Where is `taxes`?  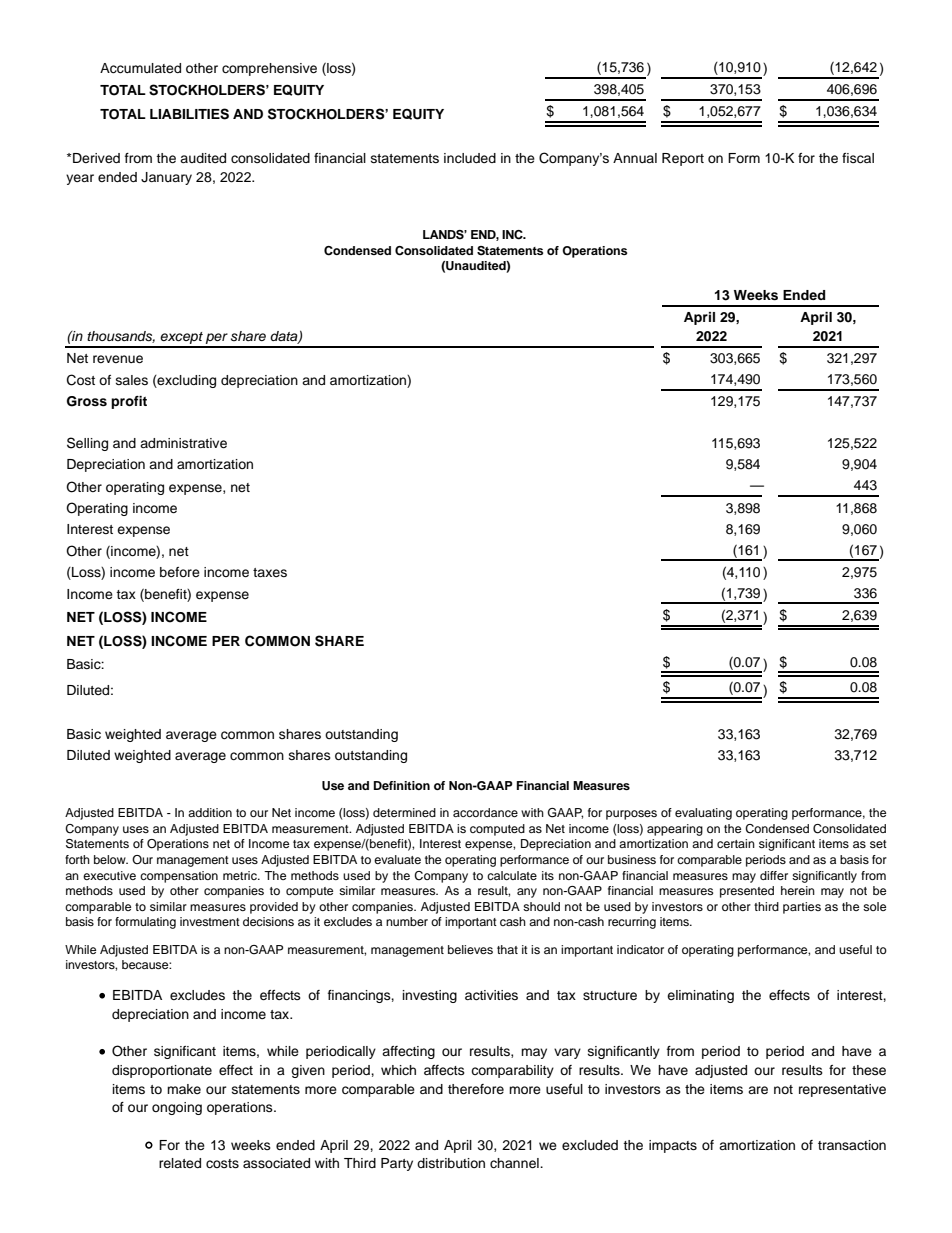 taxes is located at coordinates (270, 572).
